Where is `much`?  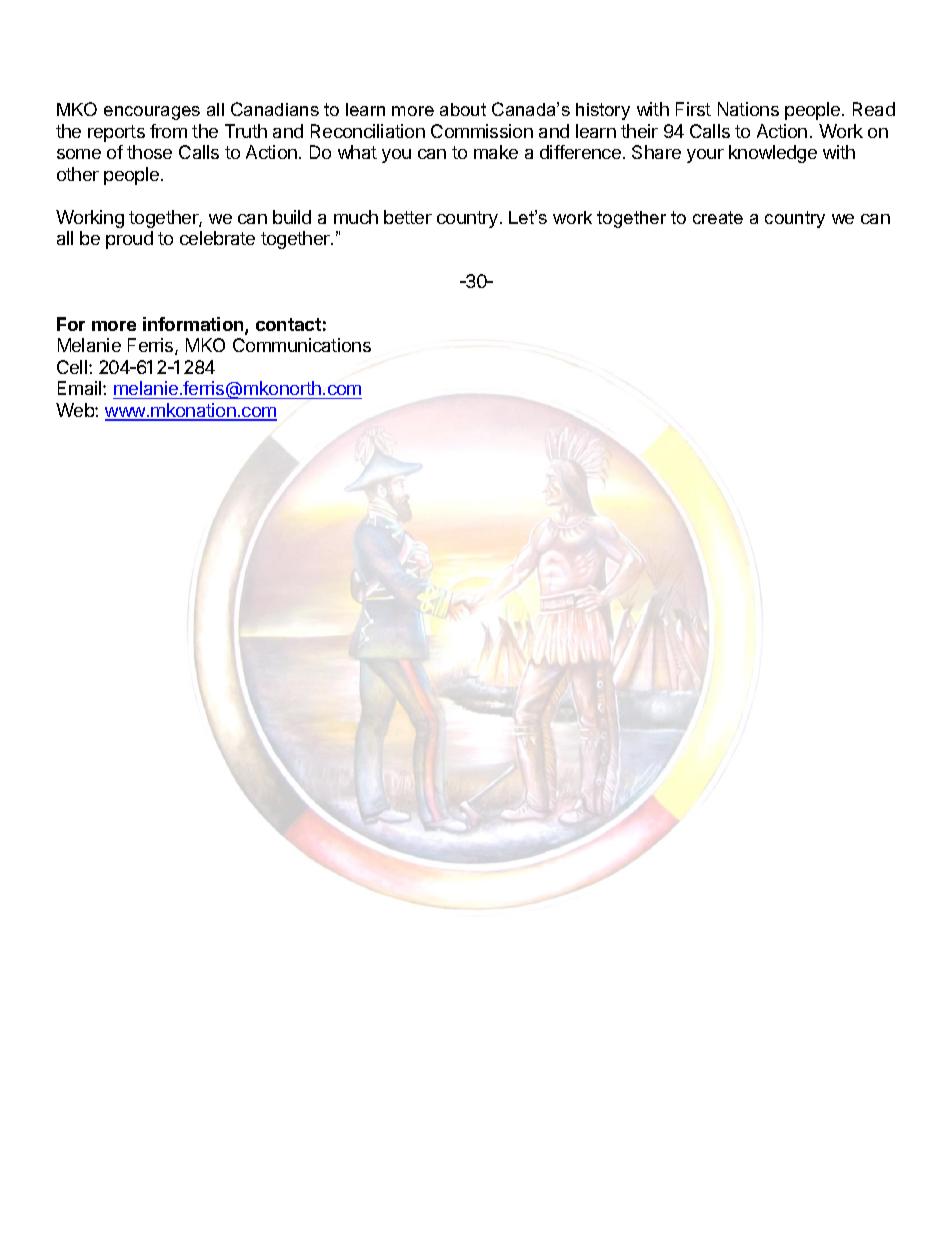
much is located at coordinates (356, 217).
